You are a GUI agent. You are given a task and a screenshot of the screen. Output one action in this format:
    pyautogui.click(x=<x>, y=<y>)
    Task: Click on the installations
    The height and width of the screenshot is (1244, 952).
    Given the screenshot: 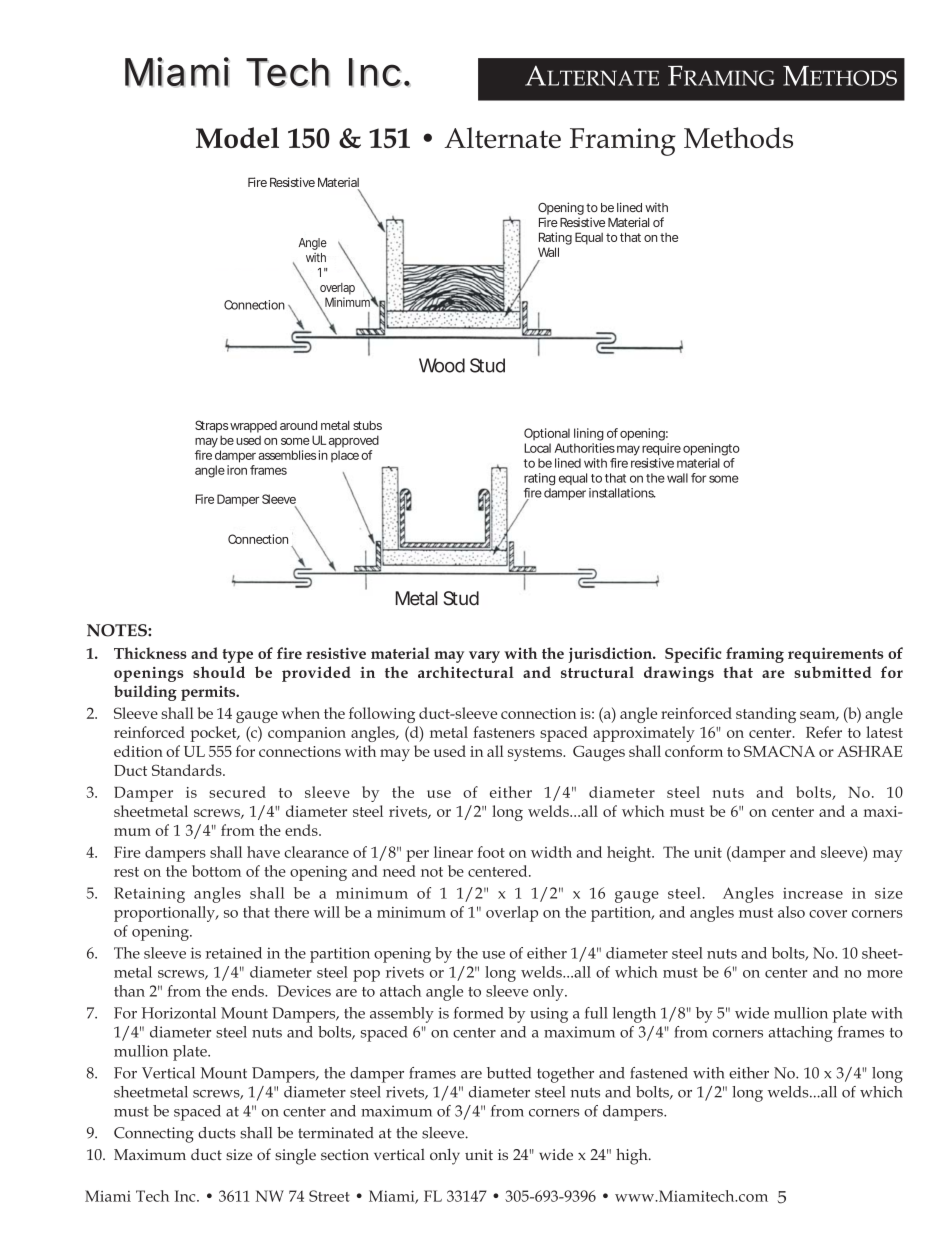 What is the action you would take?
    pyautogui.click(x=622, y=493)
